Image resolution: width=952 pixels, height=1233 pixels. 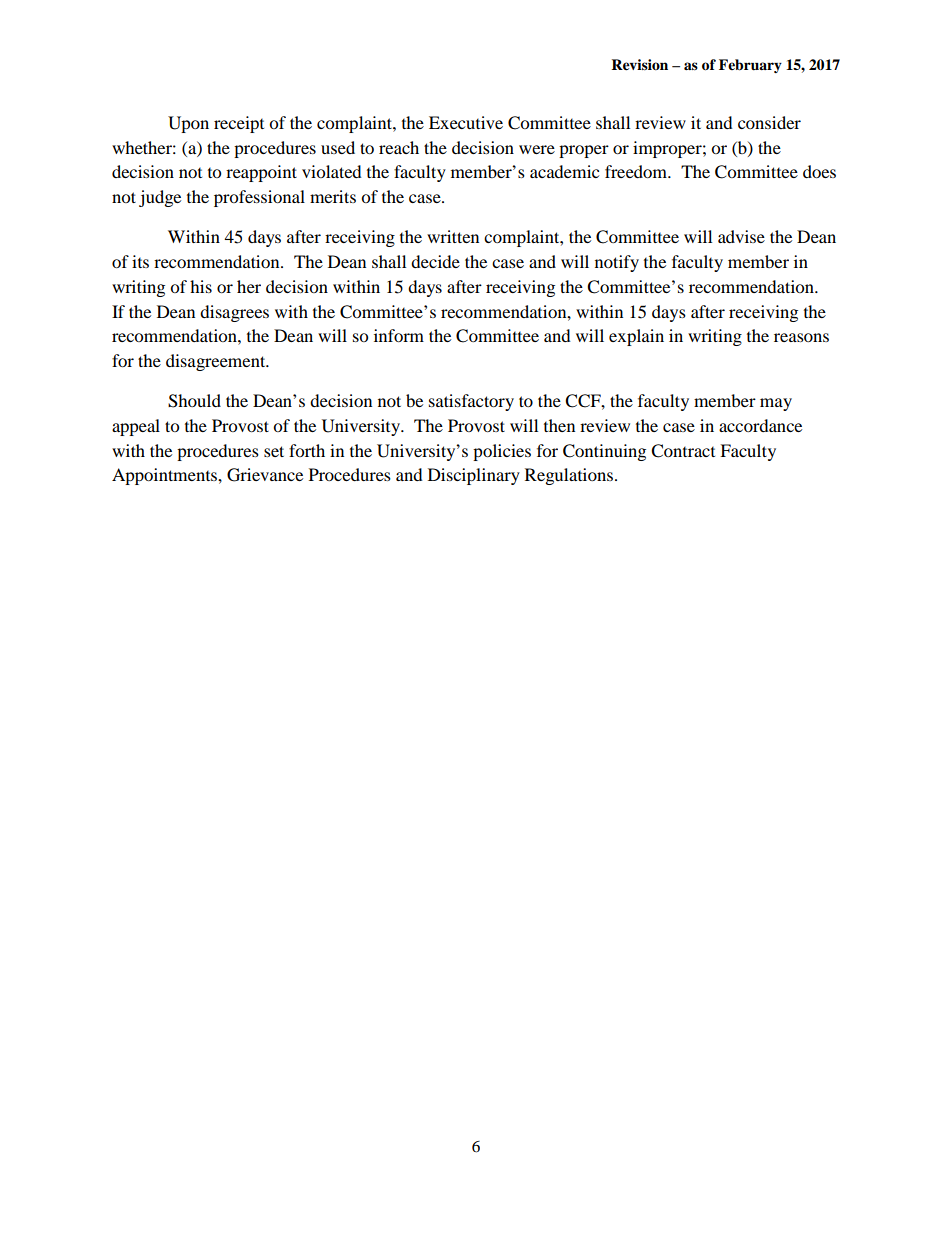 I want to click on Contract, so click(x=683, y=451).
